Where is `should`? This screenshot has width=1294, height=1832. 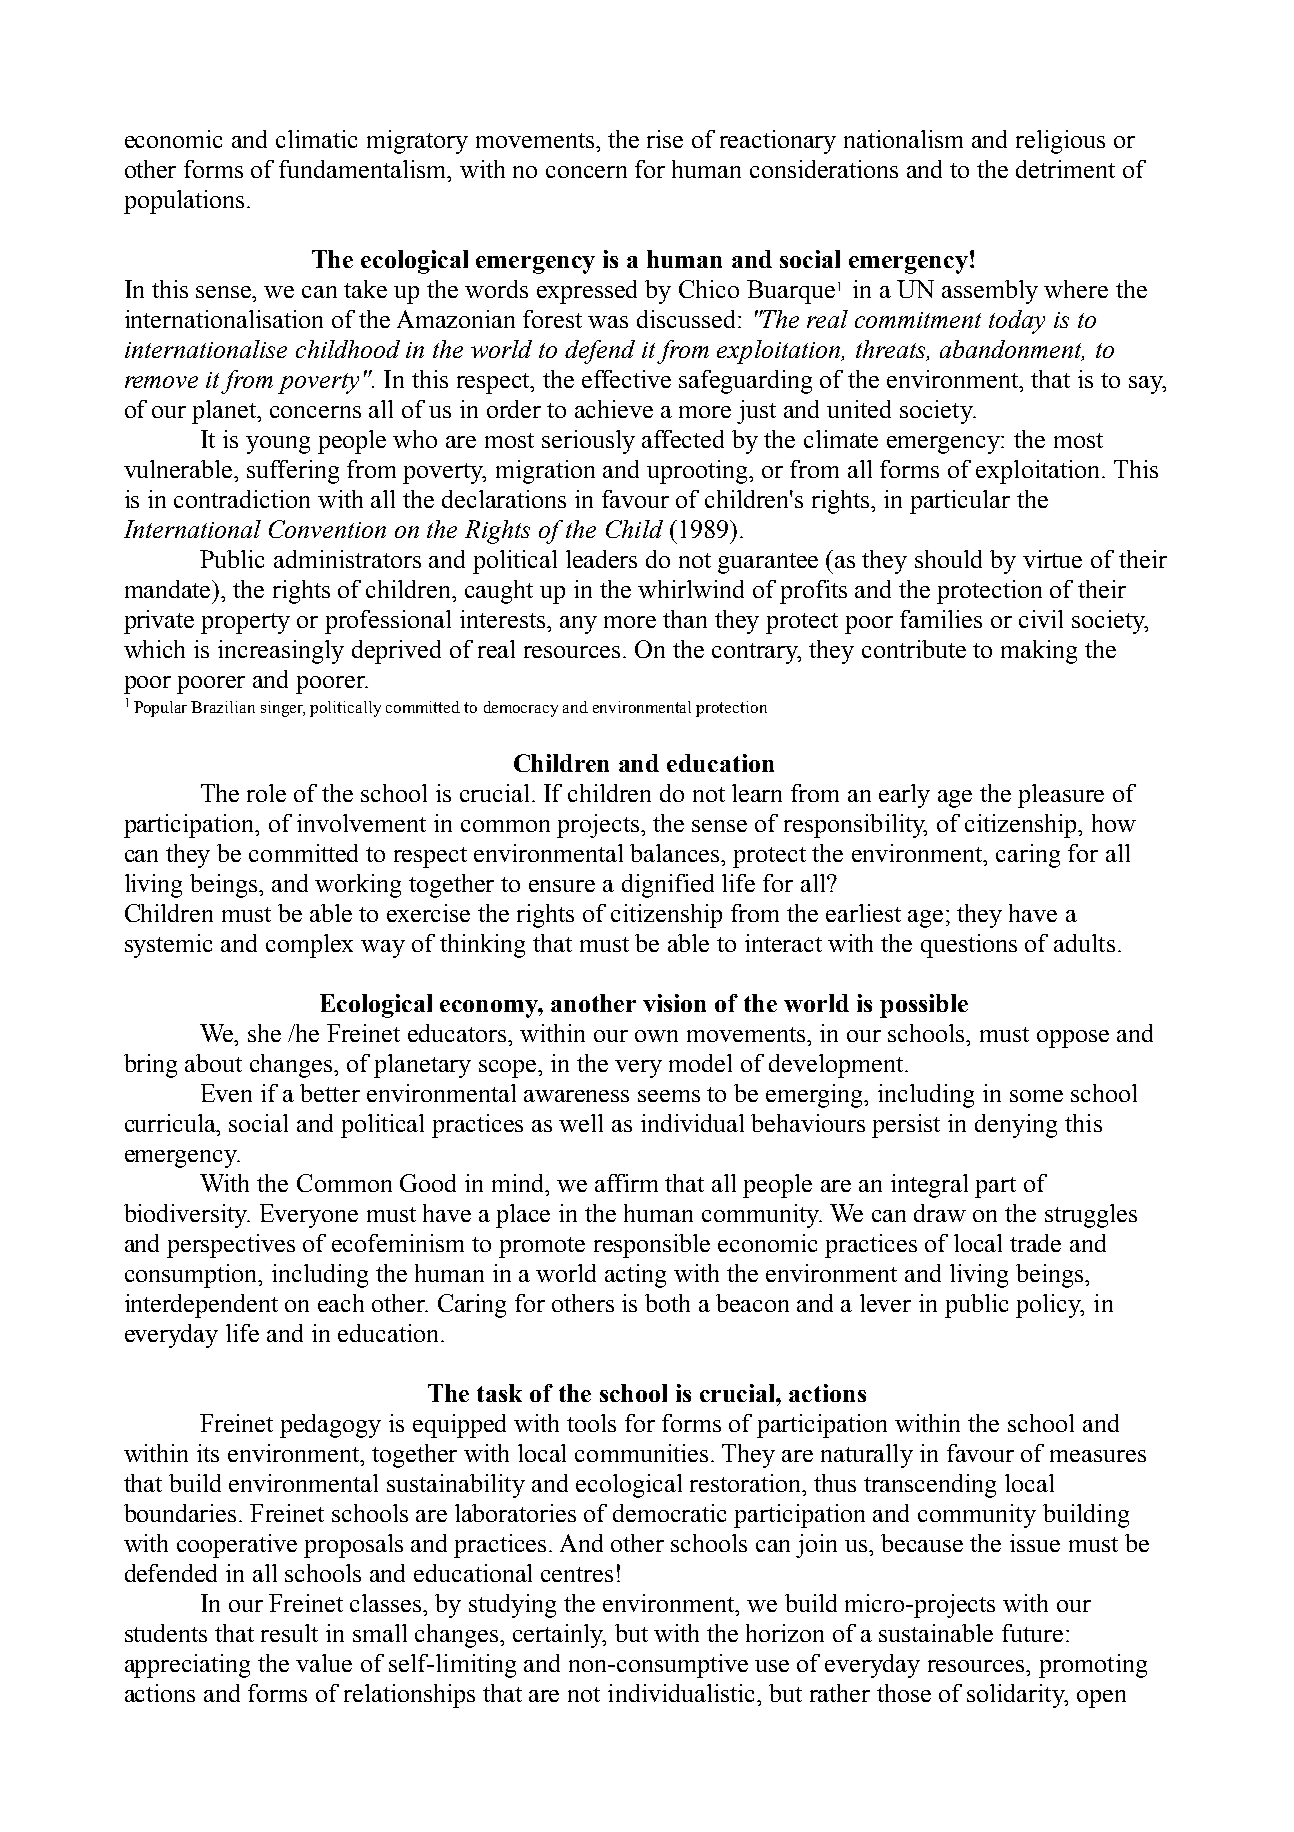 should is located at coordinates (948, 559).
